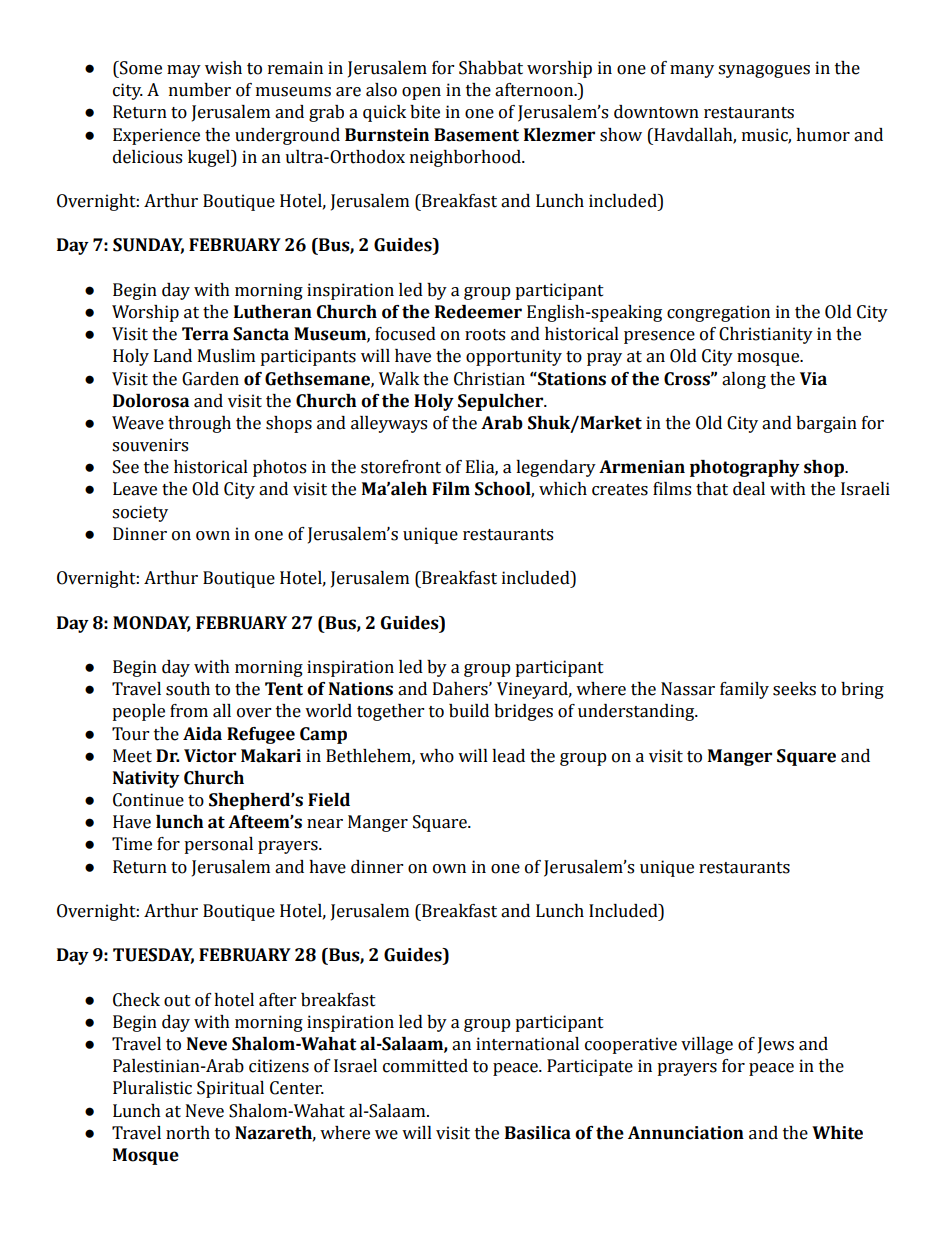 This screenshot has height=1233, width=952. What do you see at coordinates (152, 623) in the screenshot?
I see `MONDAY` at bounding box center [152, 623].
